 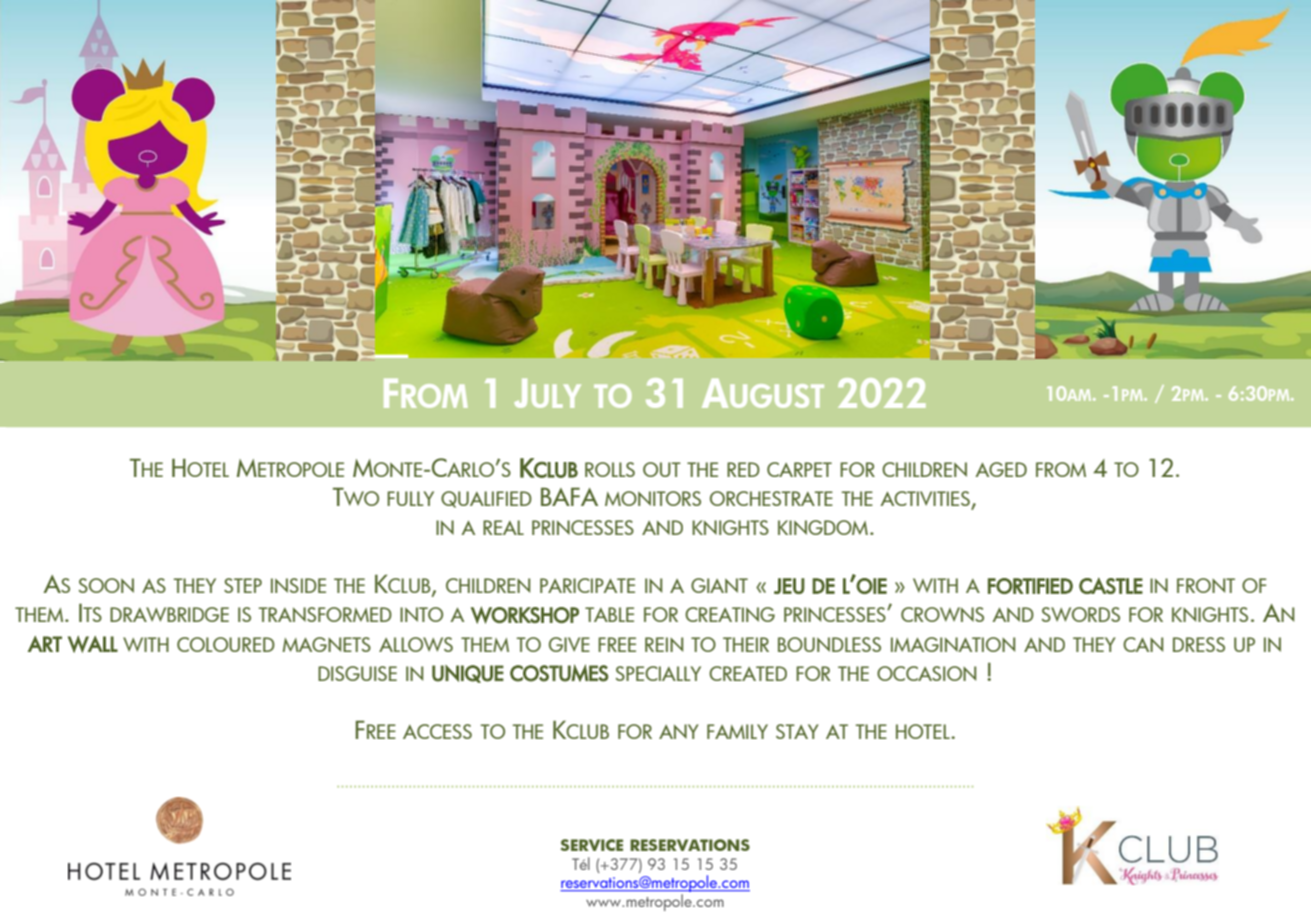 I want to click on FORTIFIED, so click(x=1030, y=586).
